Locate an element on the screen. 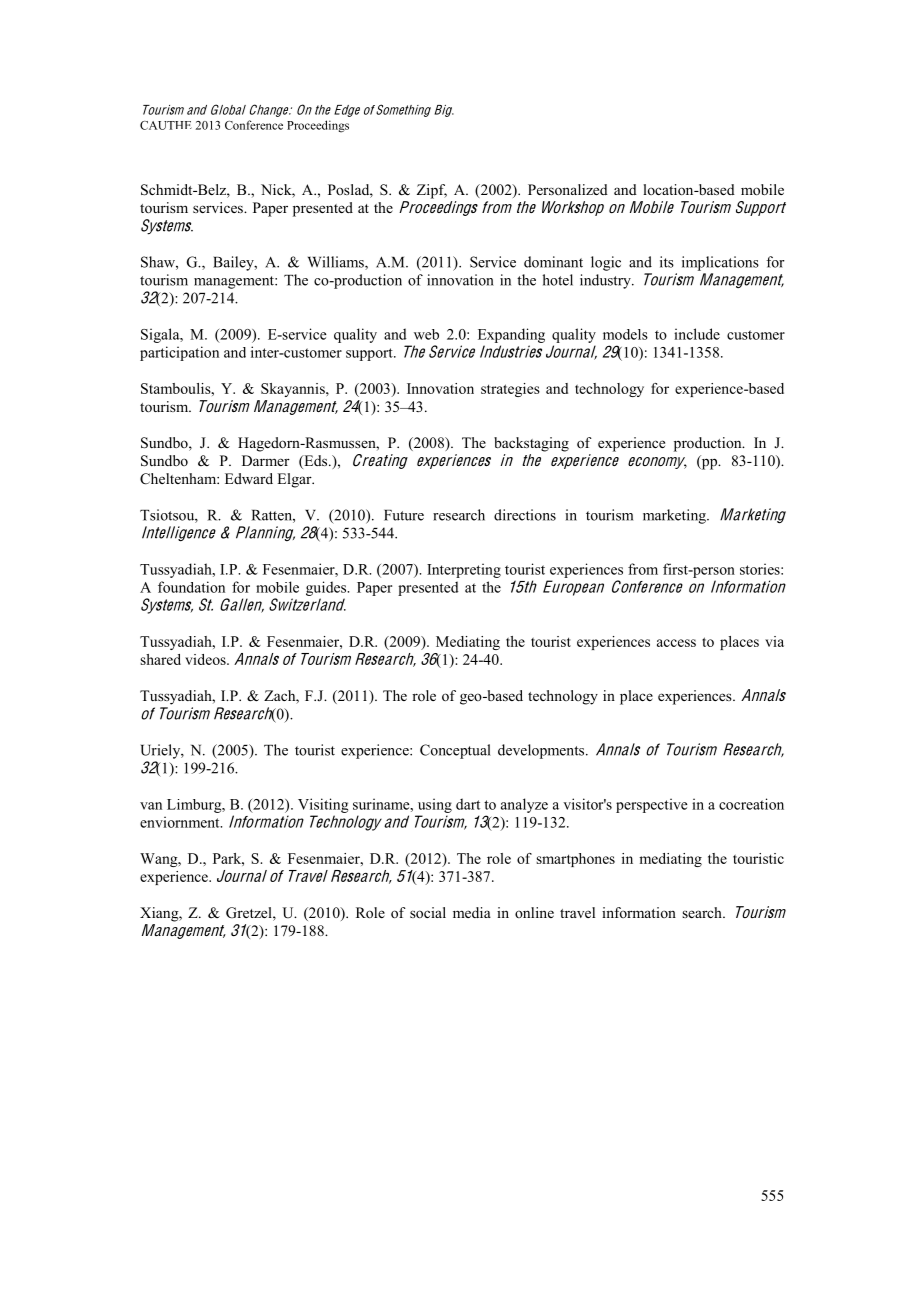 This screenshot has height=1308, width=924. smartphones is located at coordinates (575, 860).
